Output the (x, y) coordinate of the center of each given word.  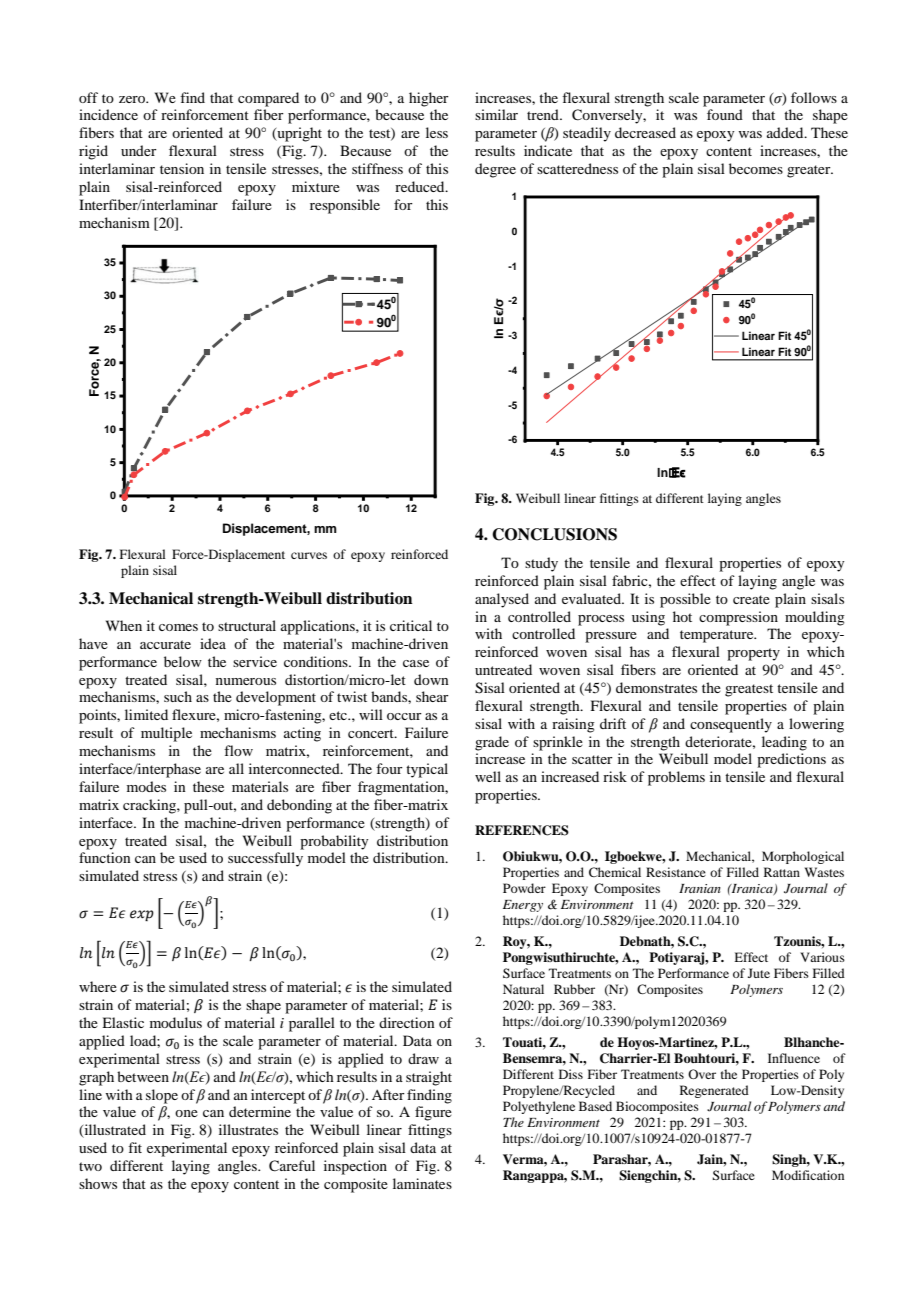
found (725, 114)
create (751, 599)
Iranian (700, 888)
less (437, 132)
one (186, 1113)
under (139, 150)
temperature (718, 636)
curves (309, 555)
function (105, 857)
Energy (523, 906)
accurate (165, 644)
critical (411, 625)
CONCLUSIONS (554, 534)
